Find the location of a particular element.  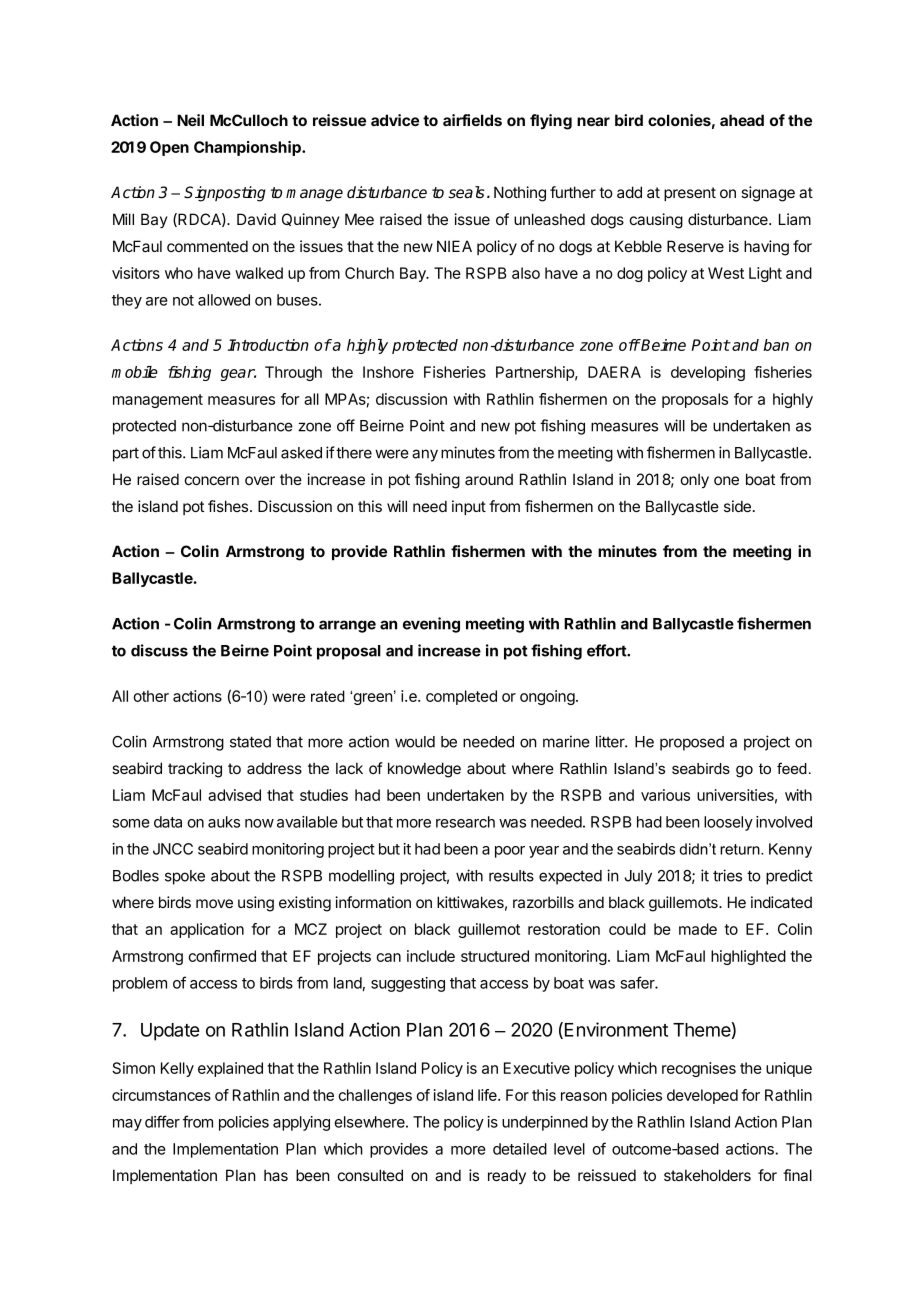

concern is located at coordinates (212, 480).
